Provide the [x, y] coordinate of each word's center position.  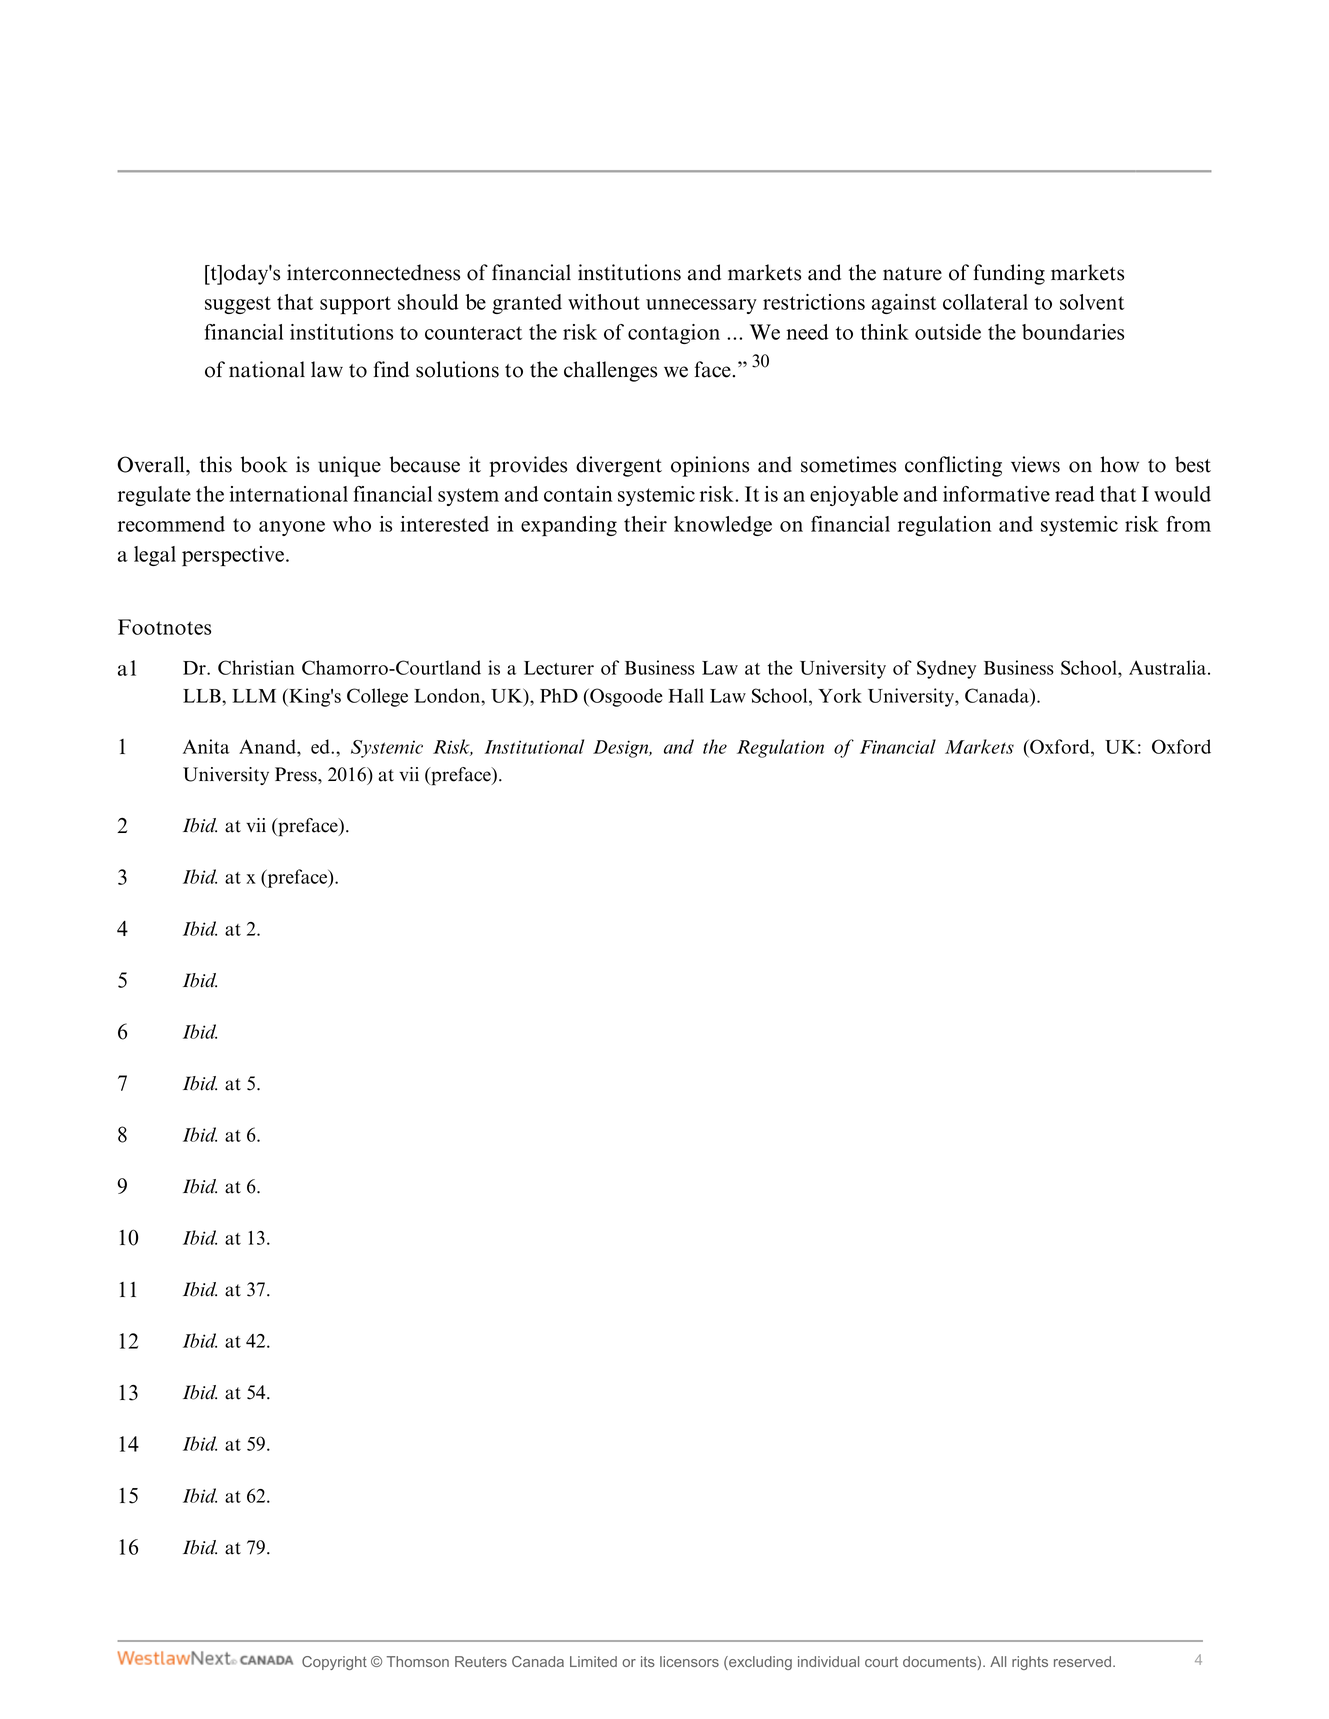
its [648, 1661]
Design [622, 749]
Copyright [334, 1663]
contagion [674, 334]
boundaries [1073, 332]
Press [297, 774]
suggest [238, 305]
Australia [1169, 667]
